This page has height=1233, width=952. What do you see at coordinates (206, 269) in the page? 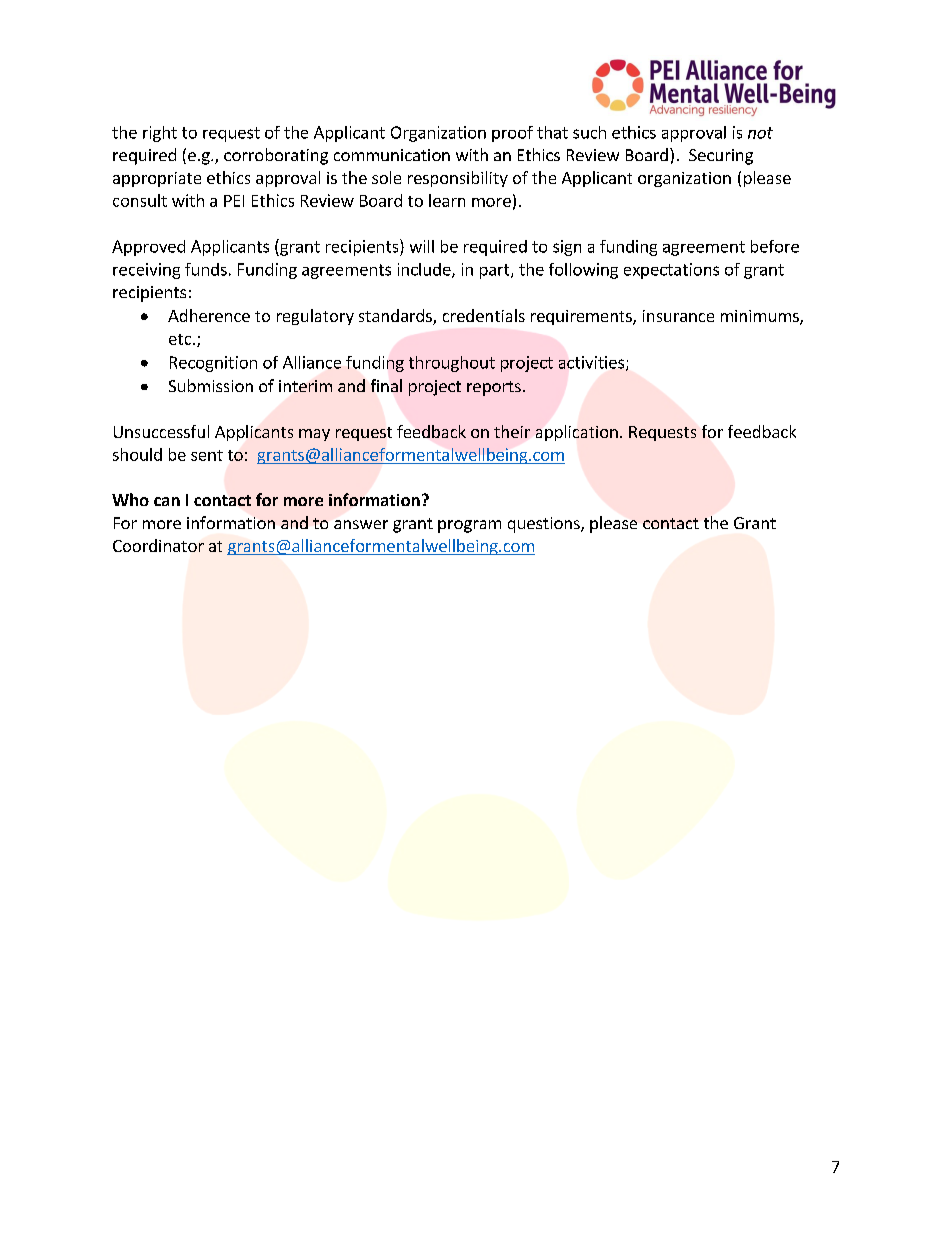
I see `funds` at bounding box center [206, 269].
